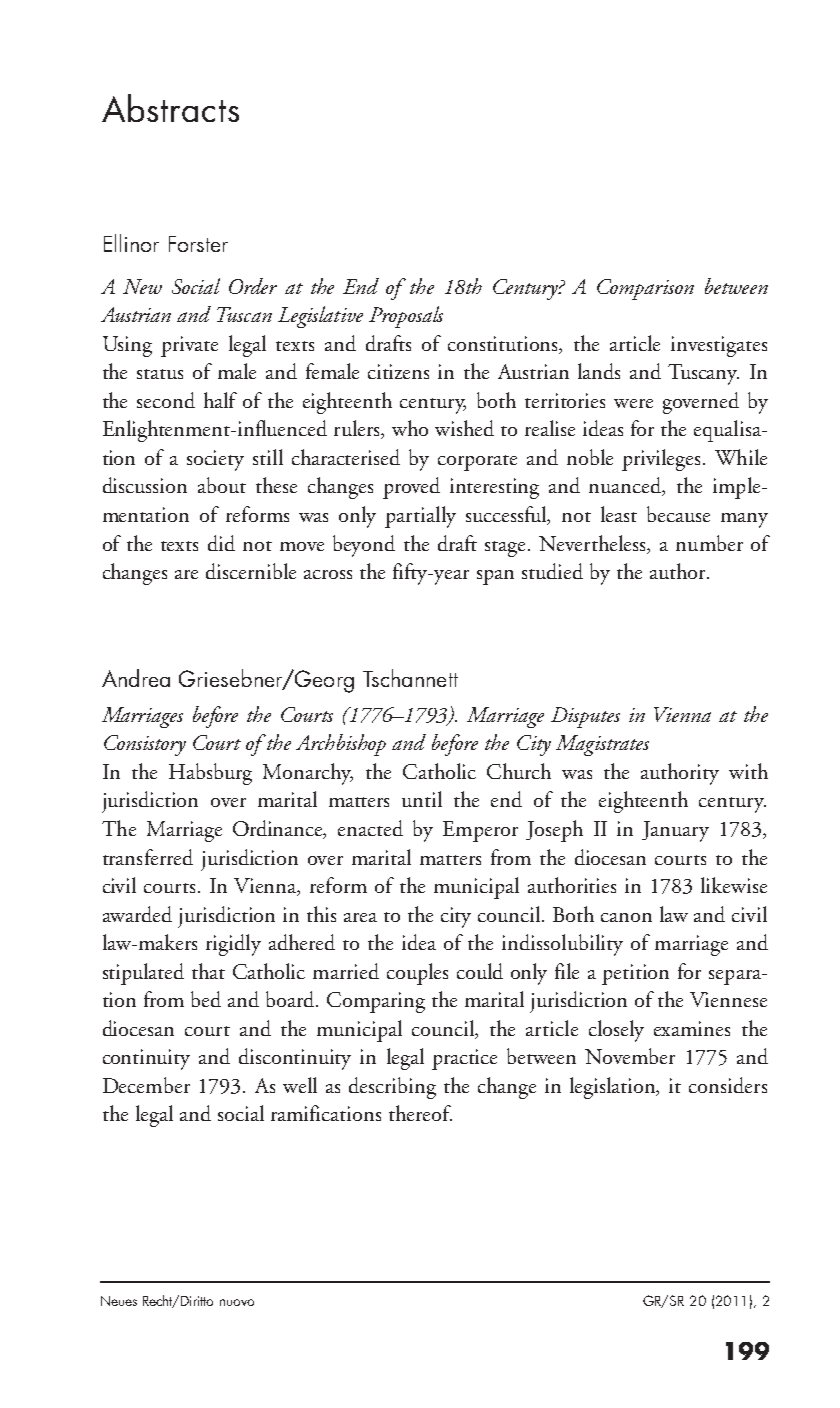 Image resolution: width=840 pixels, height=1408 pixels. Describe the element at coordinates (360, 917) in the screenshot. I see `area` at that location.
